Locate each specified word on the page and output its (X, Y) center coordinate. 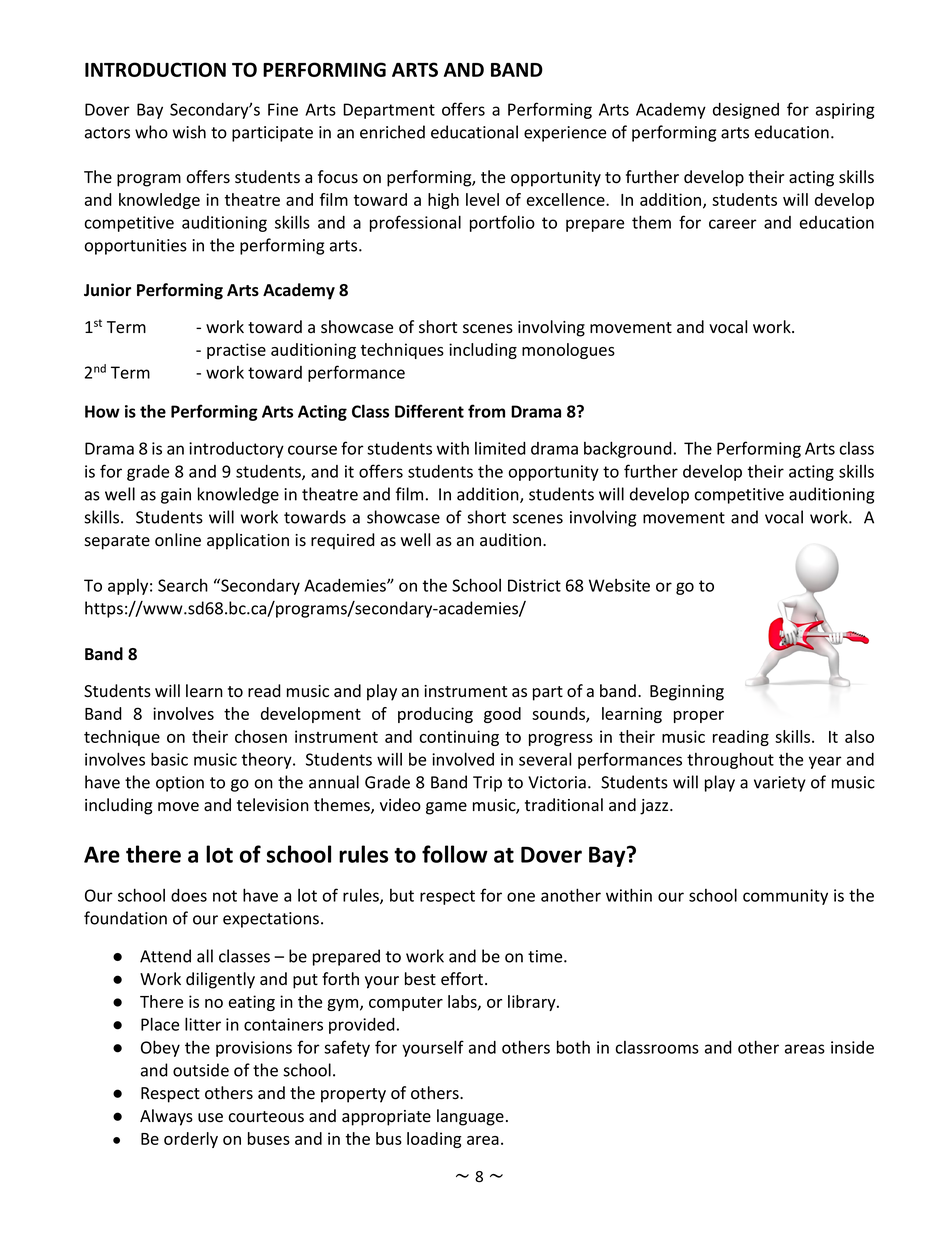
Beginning (687, 693)
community (785, 897)
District (534, 585)
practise (236, 351)
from (486, 411)
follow (455, 854)
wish (189, 132)
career (733, 224)
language (470, 1117)
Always (166, 1117)
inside (852, 1047)
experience (565, 134)
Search (183, 585)
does (189, 895)
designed (746, 111)
